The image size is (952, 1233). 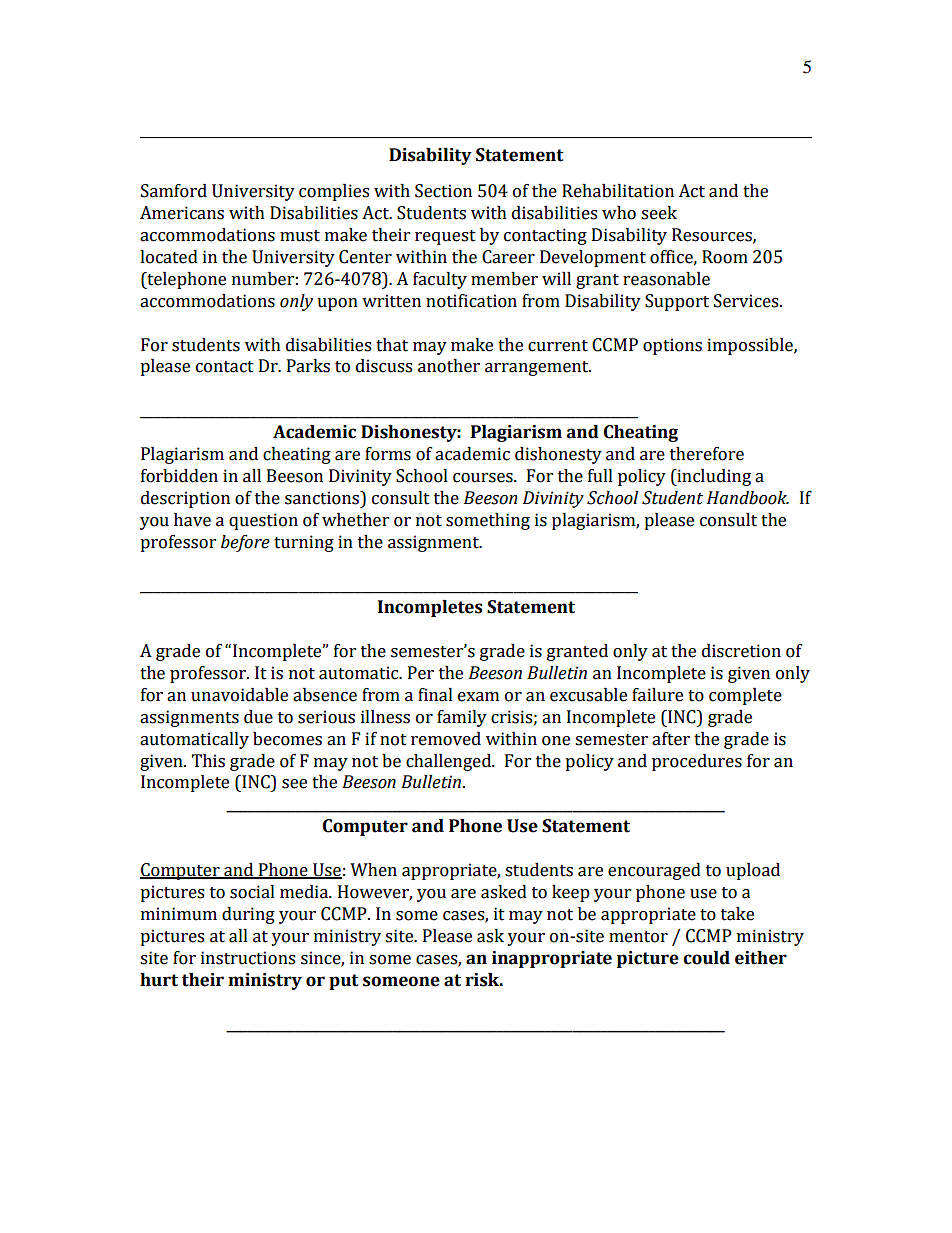 What do you see at coordinates (445, 237) in the screenshot?
I see `request` at bounding box center [445, 237].
